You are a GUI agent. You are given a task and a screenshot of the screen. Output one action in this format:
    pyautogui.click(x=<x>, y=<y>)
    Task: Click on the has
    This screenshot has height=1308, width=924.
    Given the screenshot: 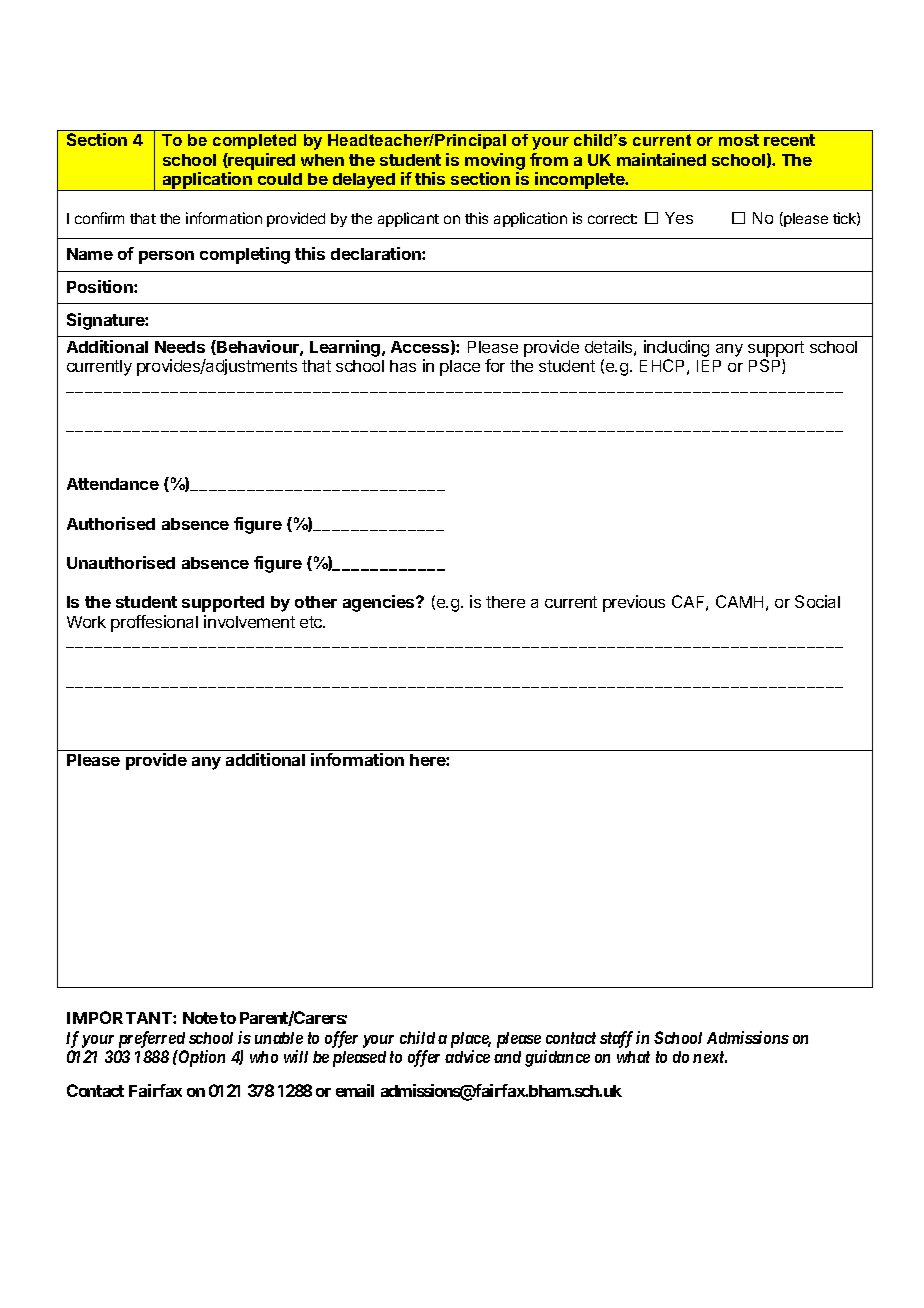 What is the action you would take?
    pyautogui.click(x=403, y=366)
